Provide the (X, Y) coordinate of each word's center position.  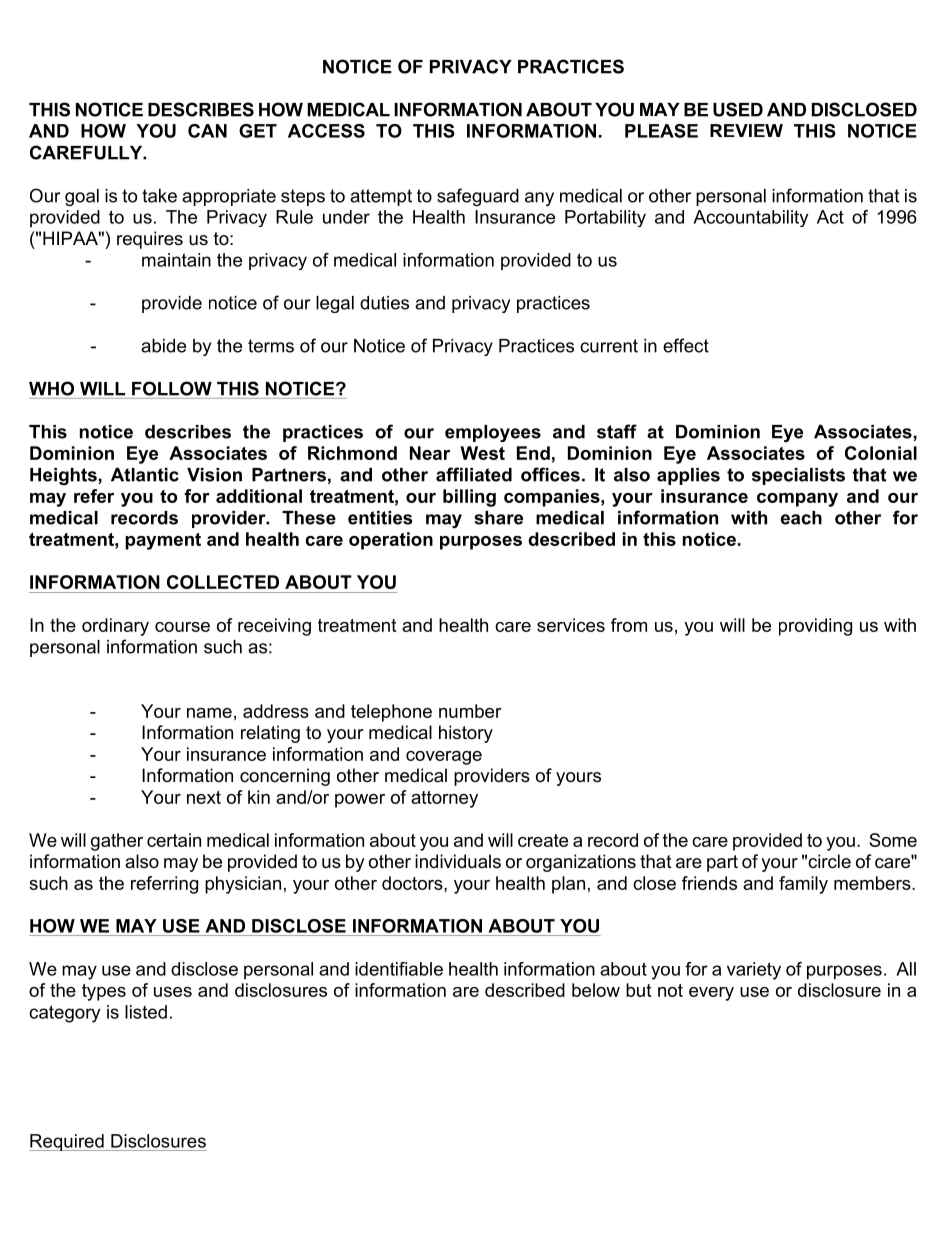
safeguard (478, 197)
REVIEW (746, 130)
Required (67, 1142)
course (182, 627)
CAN (207, 131)
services (571, 625)
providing (815, 627)
